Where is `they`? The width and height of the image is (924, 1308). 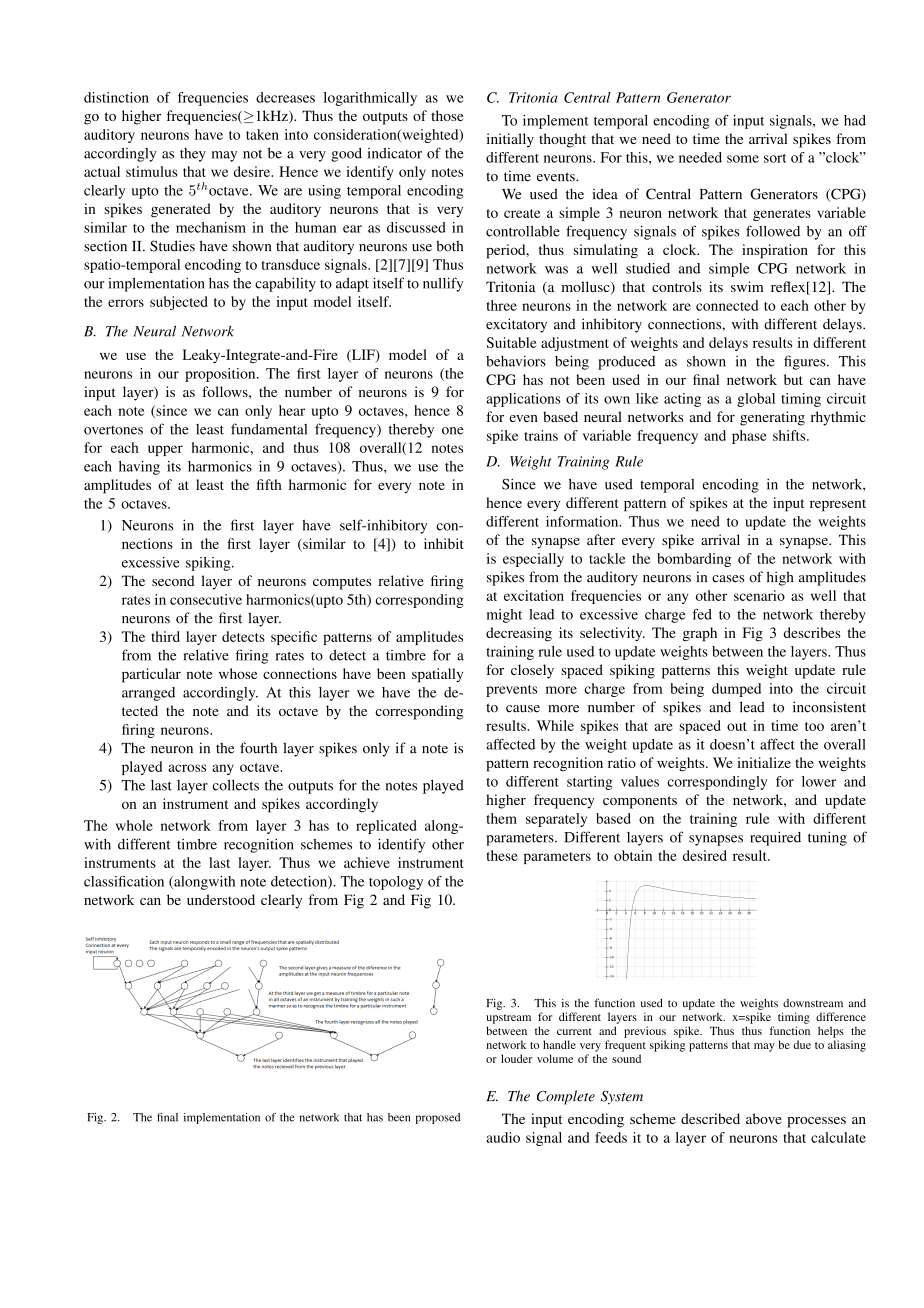
they is located at coordinates (193, 155).
